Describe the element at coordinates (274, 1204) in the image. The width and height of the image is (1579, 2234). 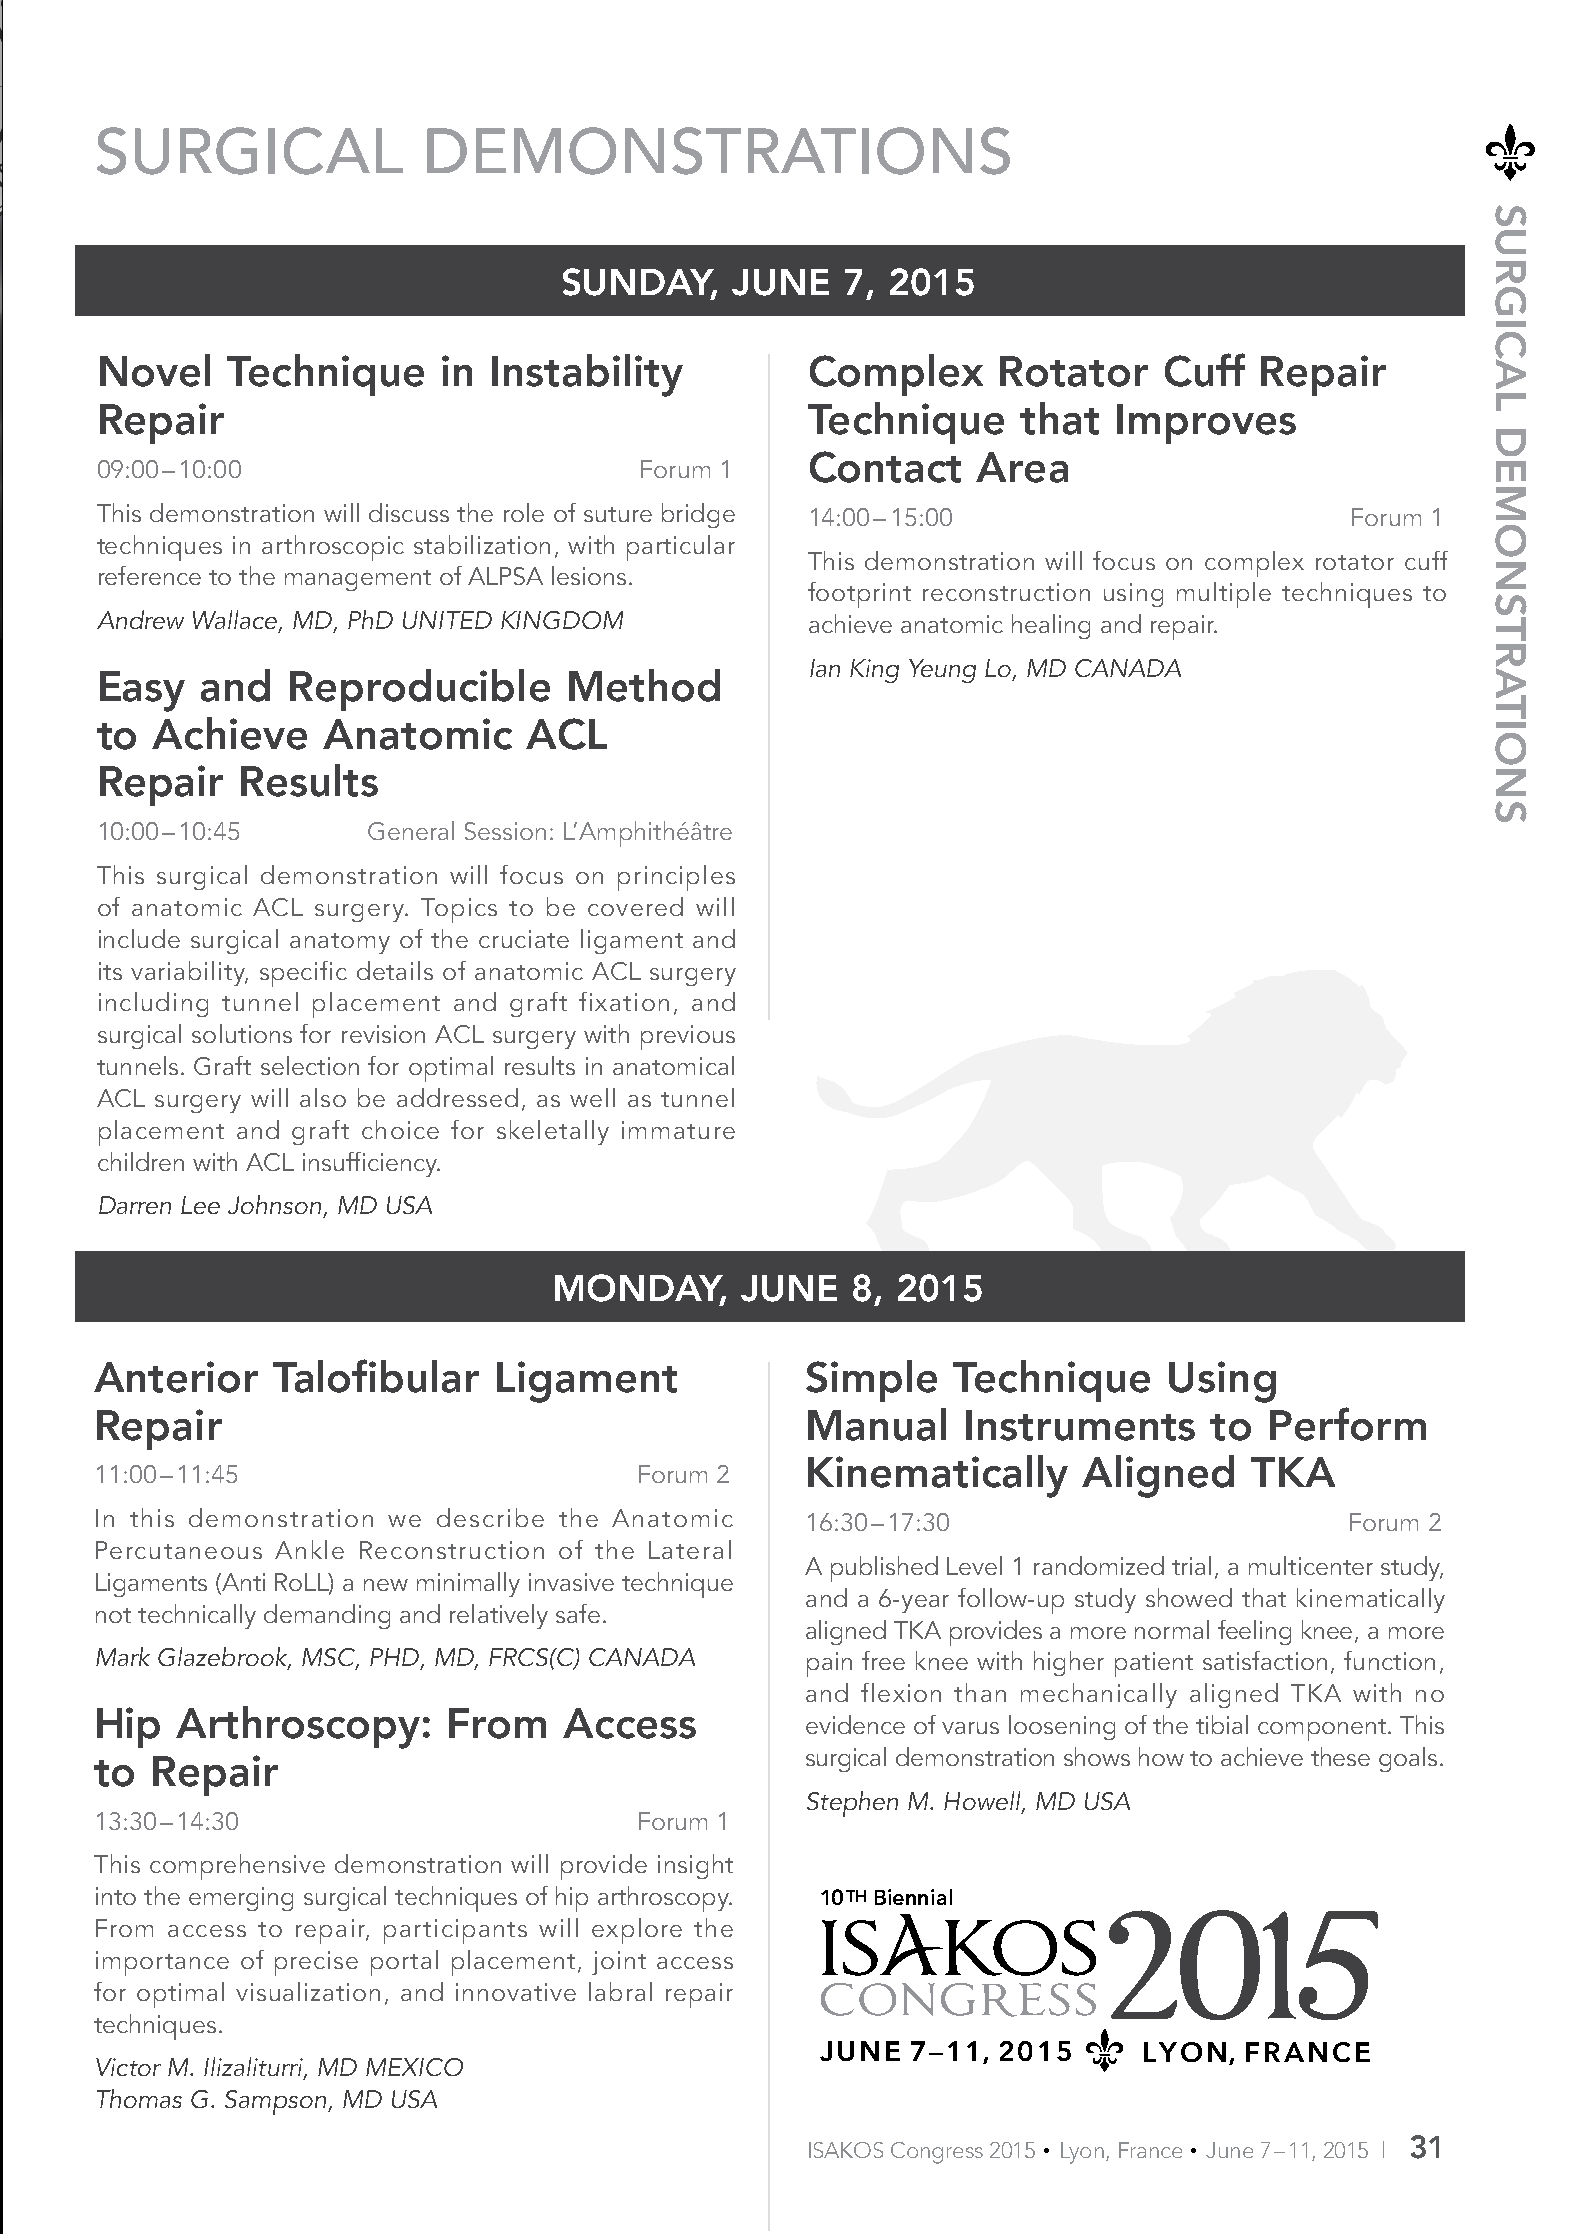
I see `Johnson` at that location.
